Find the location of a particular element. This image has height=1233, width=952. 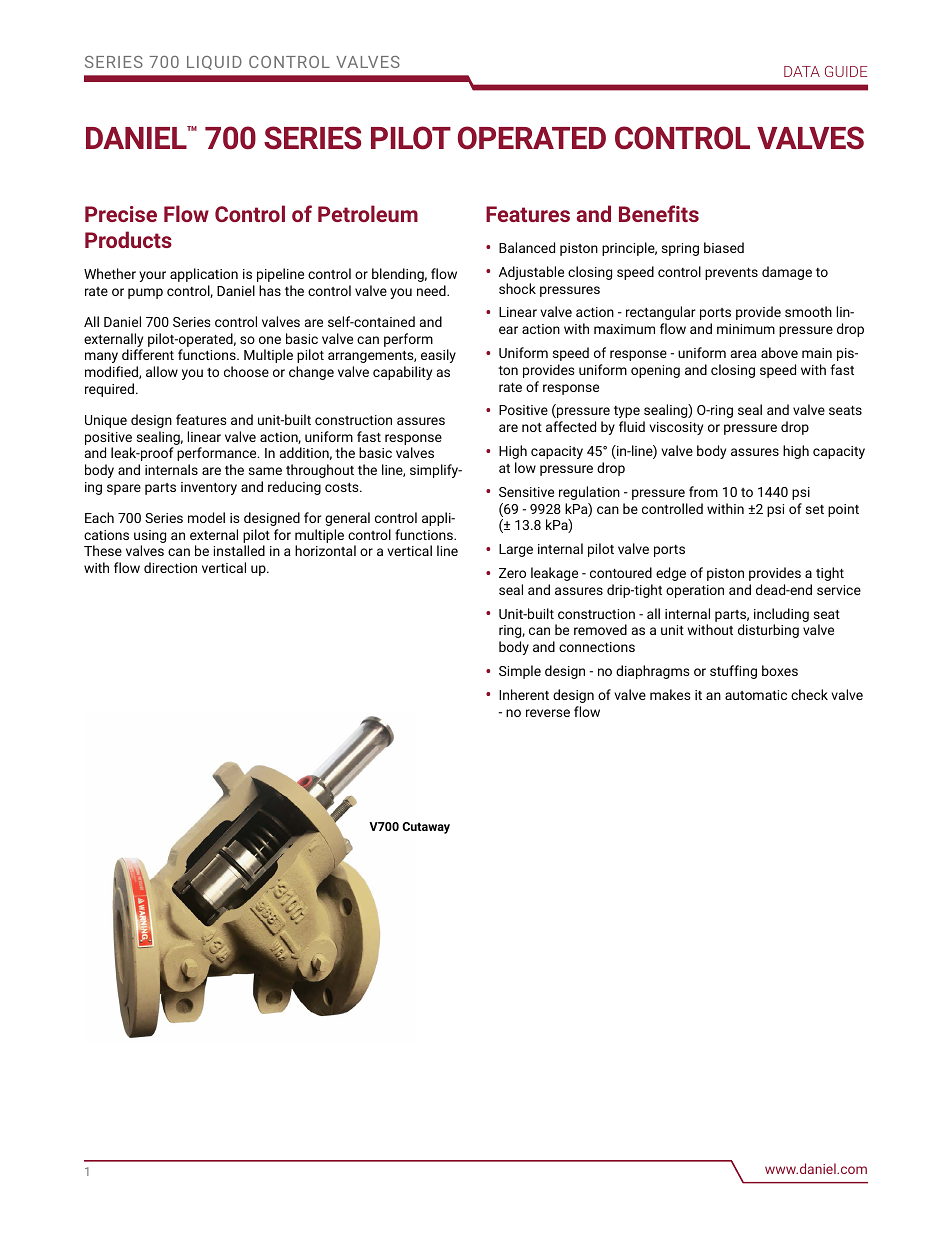

LIQUID is located at coordinates (214, 63).
